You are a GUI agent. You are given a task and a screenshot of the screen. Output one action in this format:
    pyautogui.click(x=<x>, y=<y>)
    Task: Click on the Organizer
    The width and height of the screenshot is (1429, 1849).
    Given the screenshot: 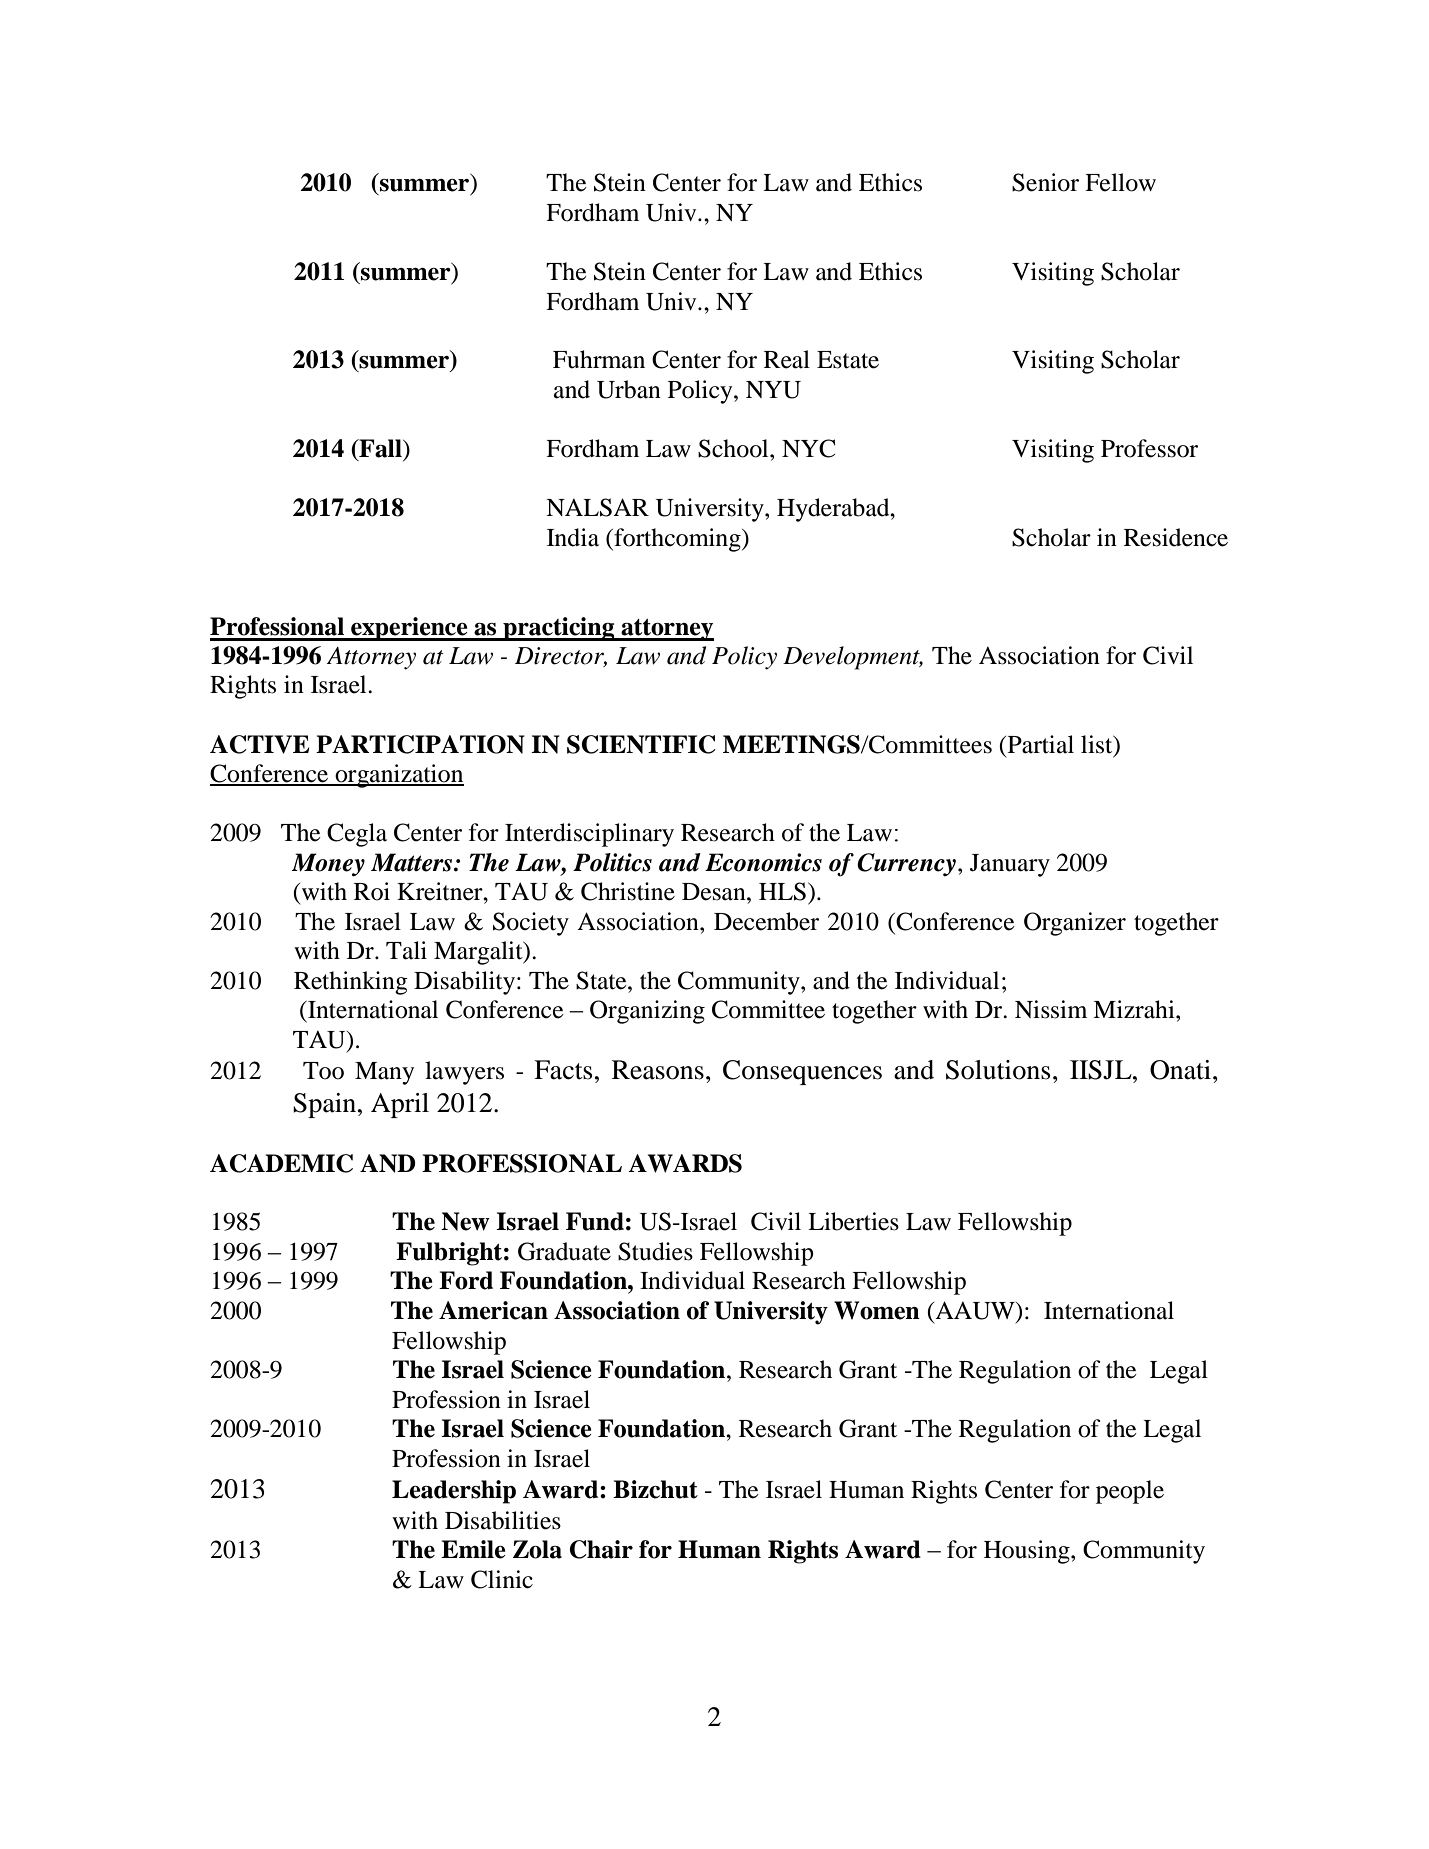 What is the action you would take?
    pyautogui.click(x=1075, y=924)
